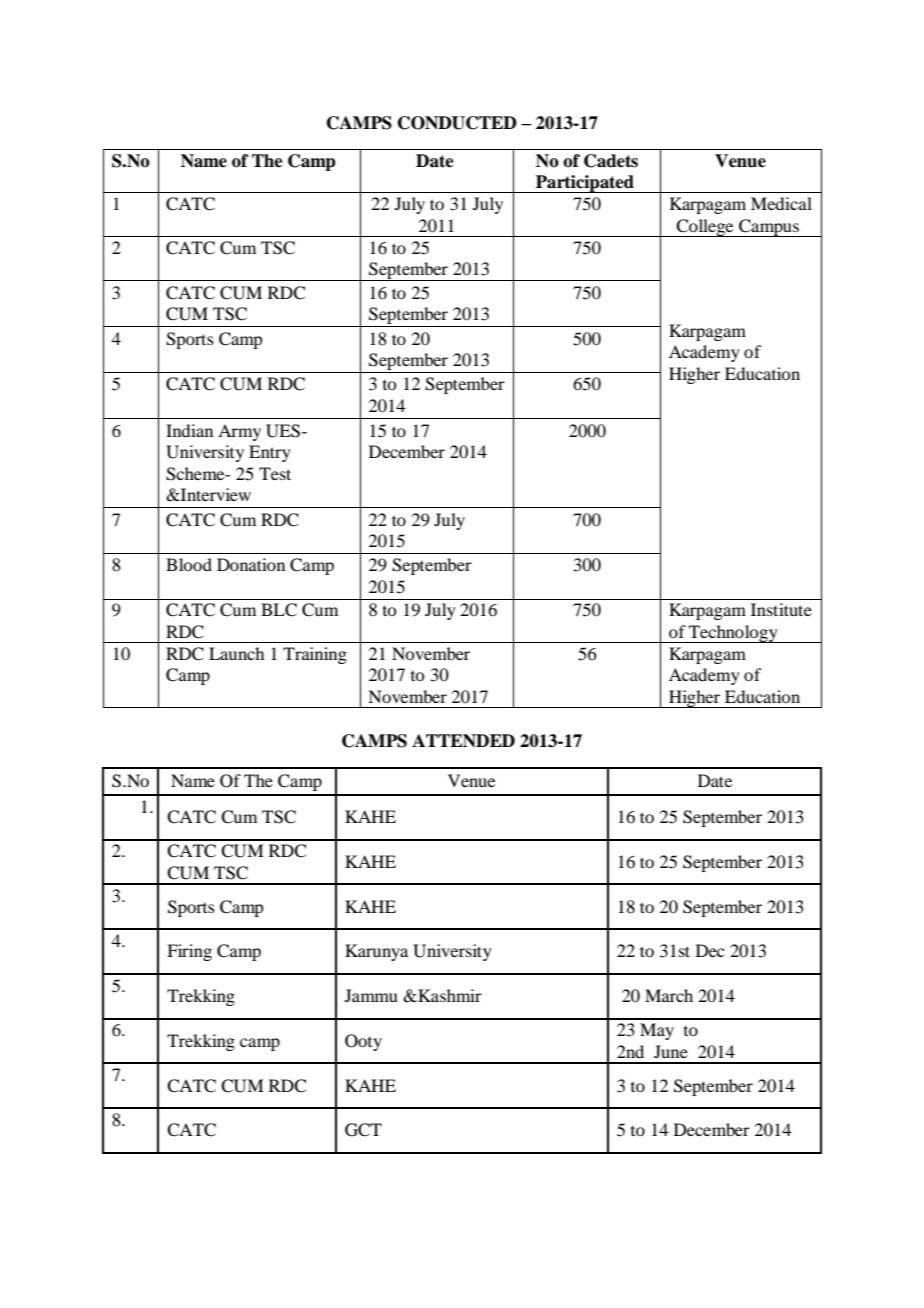  What do you see at coordinates (239, 432) in the screenshot?
I see `Army` at bounding box center [239, 432].
